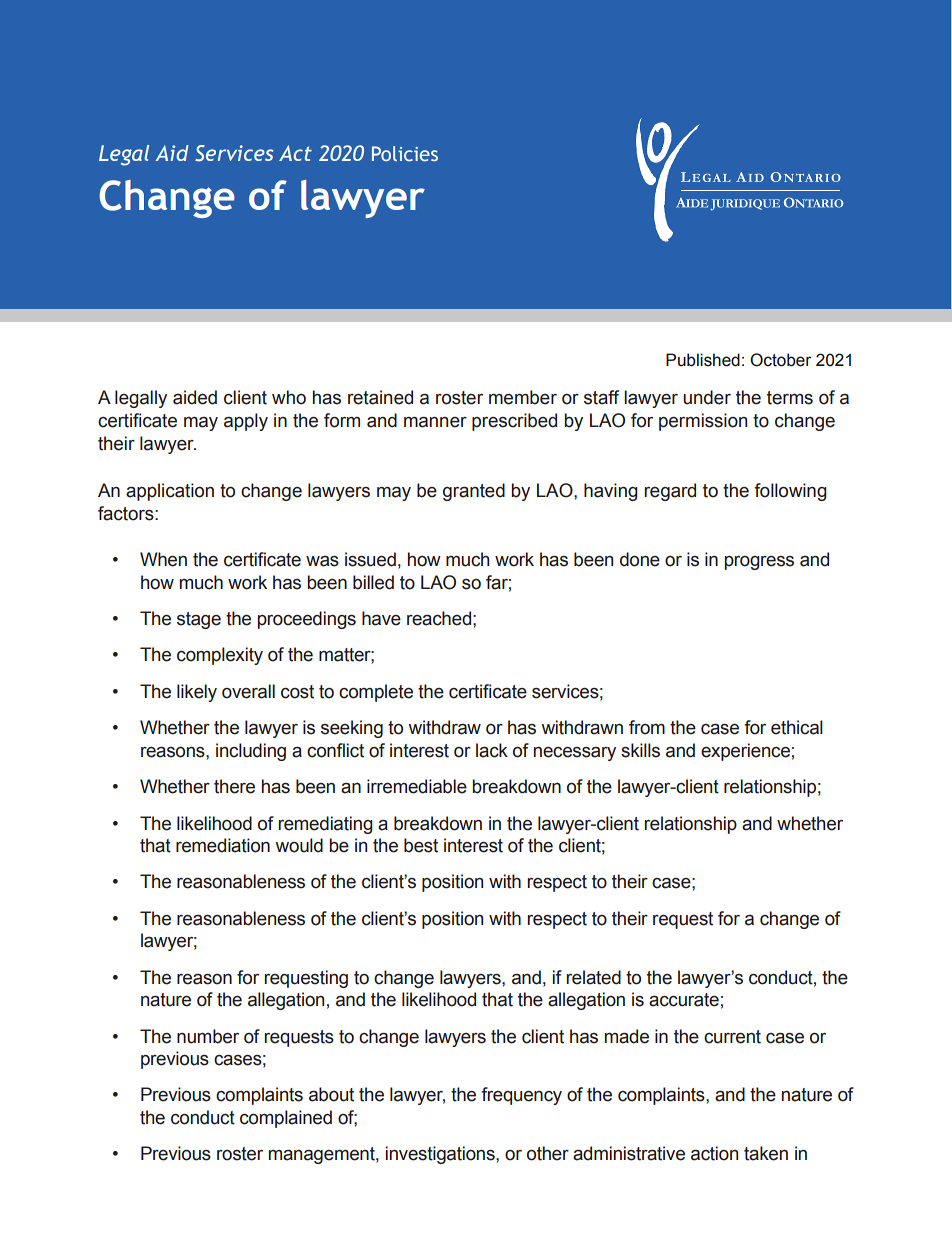  I want to click on experience, so click(745, 752).
